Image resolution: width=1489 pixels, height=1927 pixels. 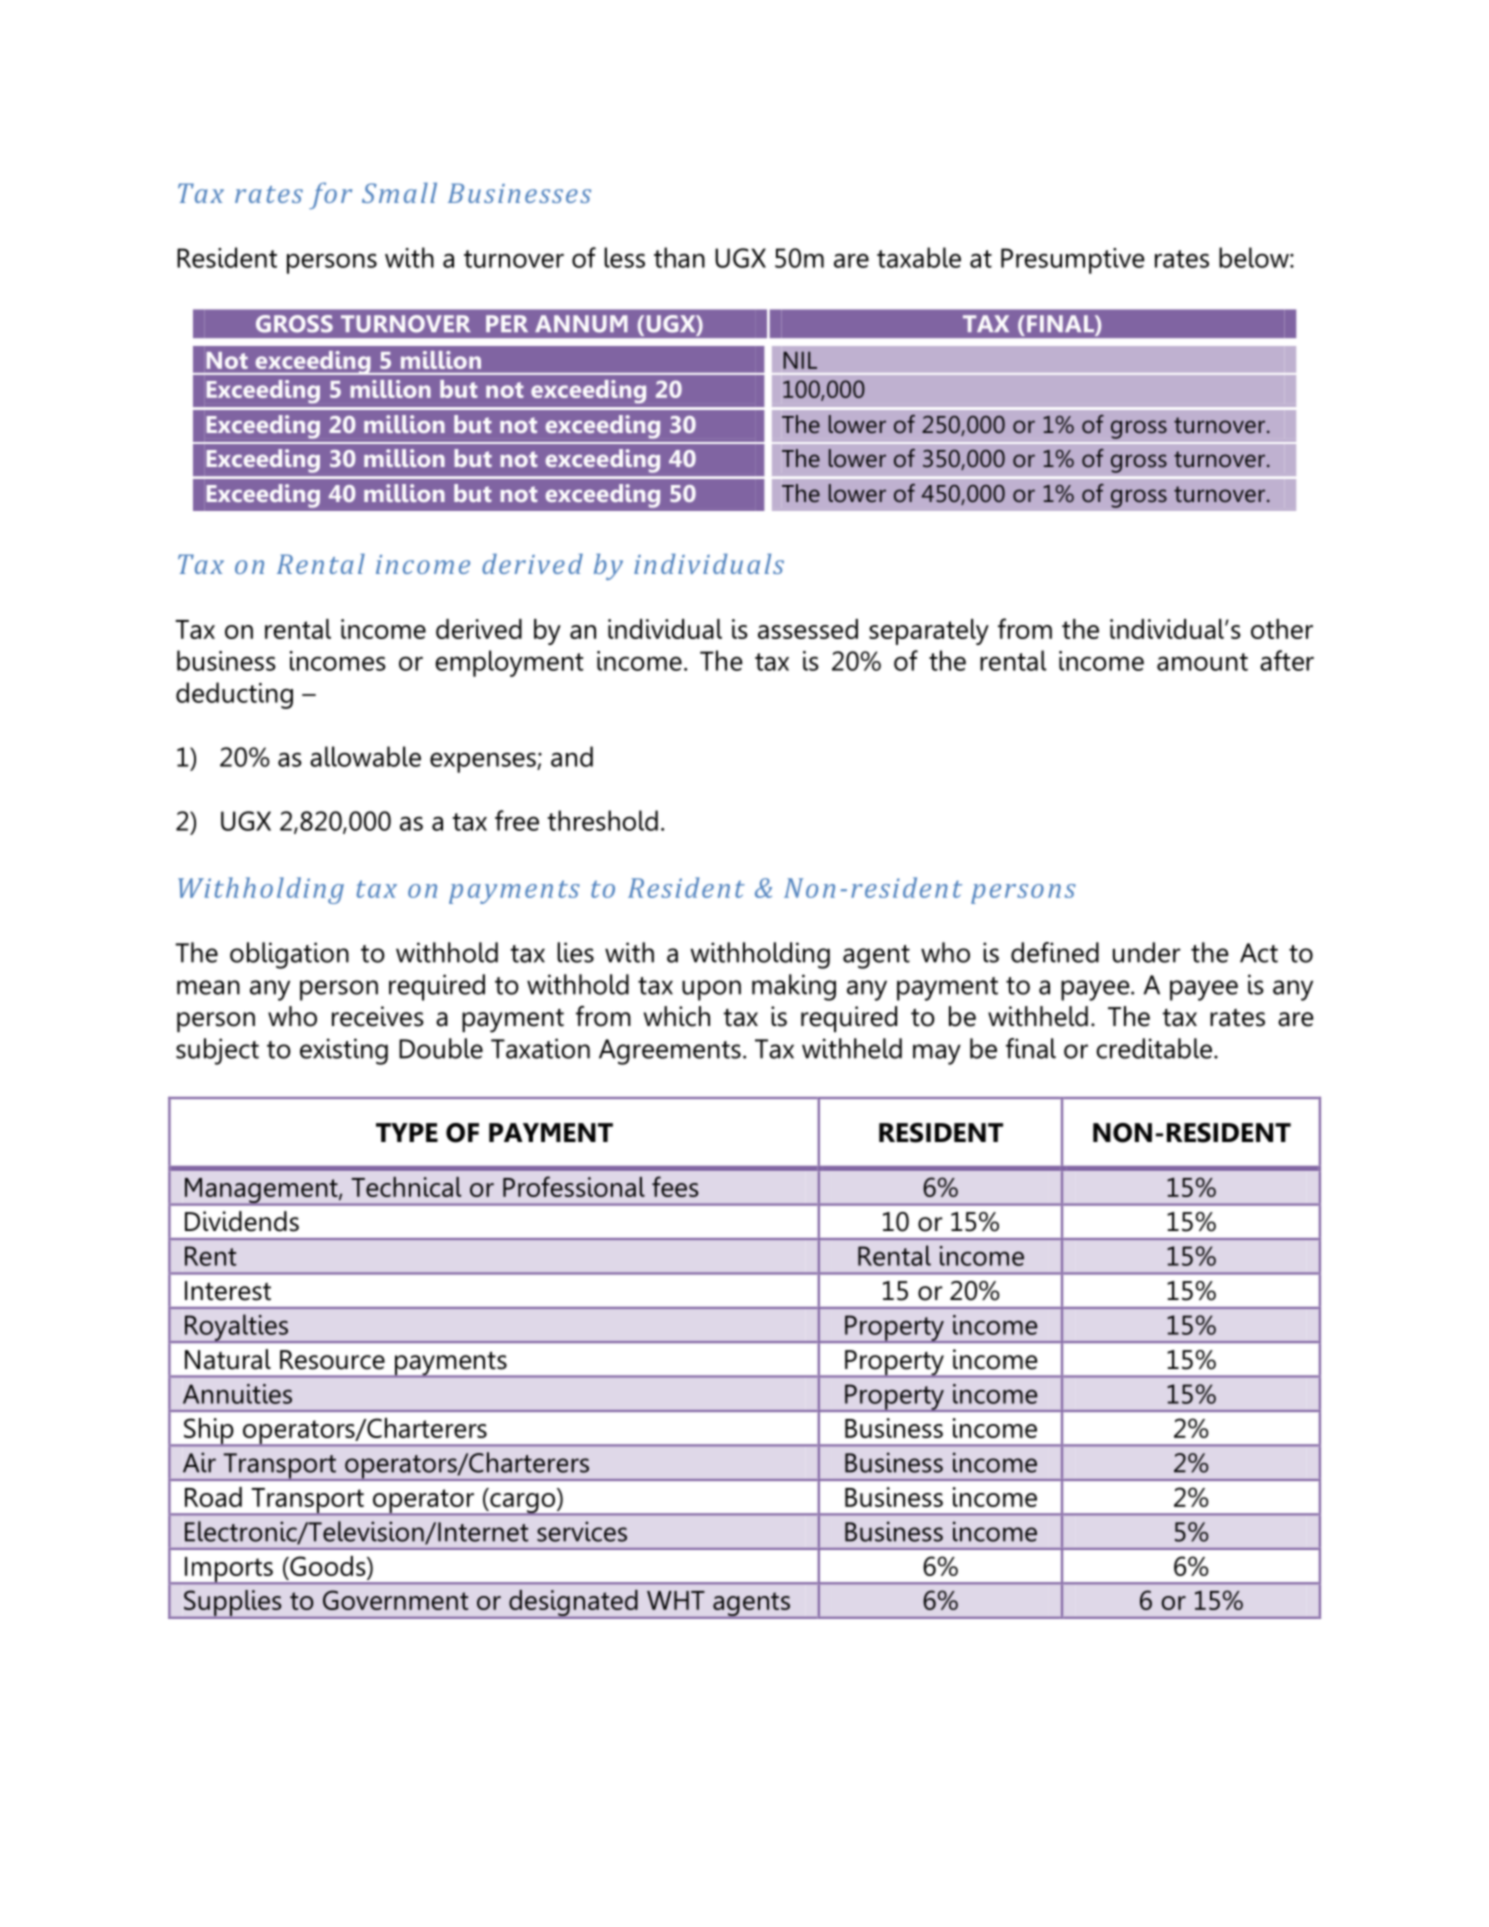 What do you see at coordinates (675, 1186) in the screenshot?
I see `fees` at bounding box center [675, 1186].
